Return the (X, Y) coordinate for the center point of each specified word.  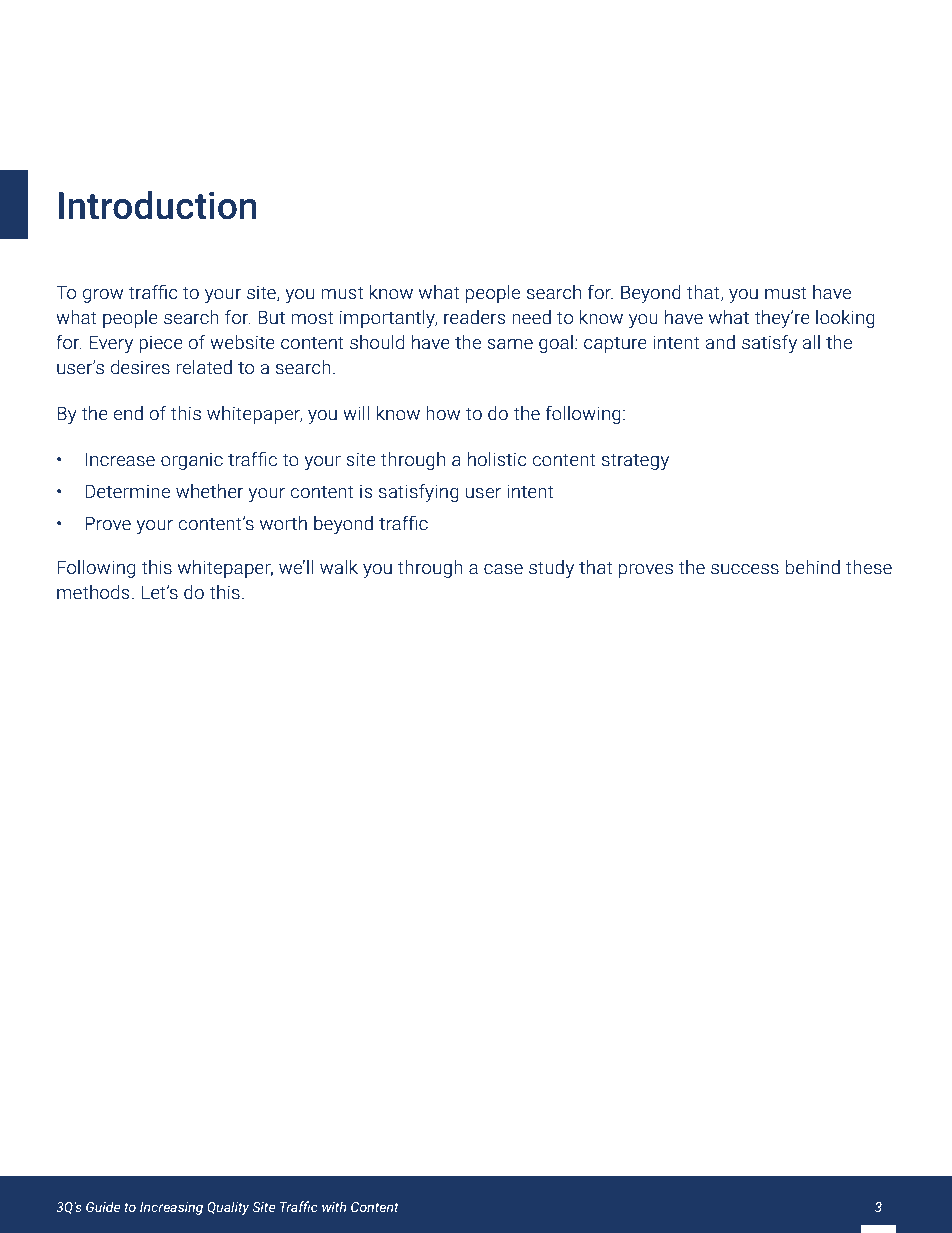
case (503, 569)
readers (474, 317)
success (745, 569)
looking (845, 319)
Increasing (171, 1208)
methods (93, 592)
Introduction (158, 205)
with (334, 1206)
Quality (228, 1208)
